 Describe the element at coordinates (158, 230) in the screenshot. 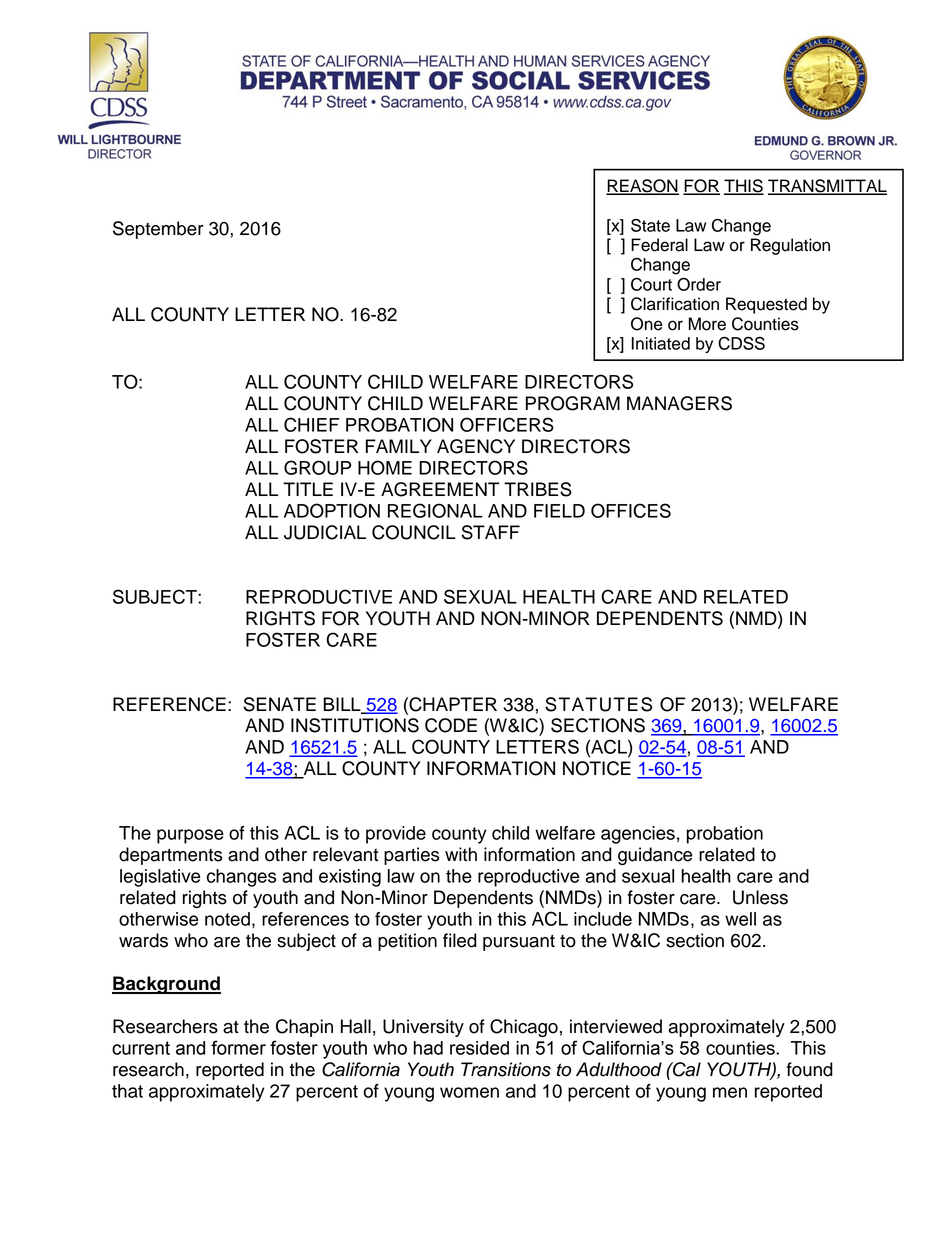

I see `September` at that location.
